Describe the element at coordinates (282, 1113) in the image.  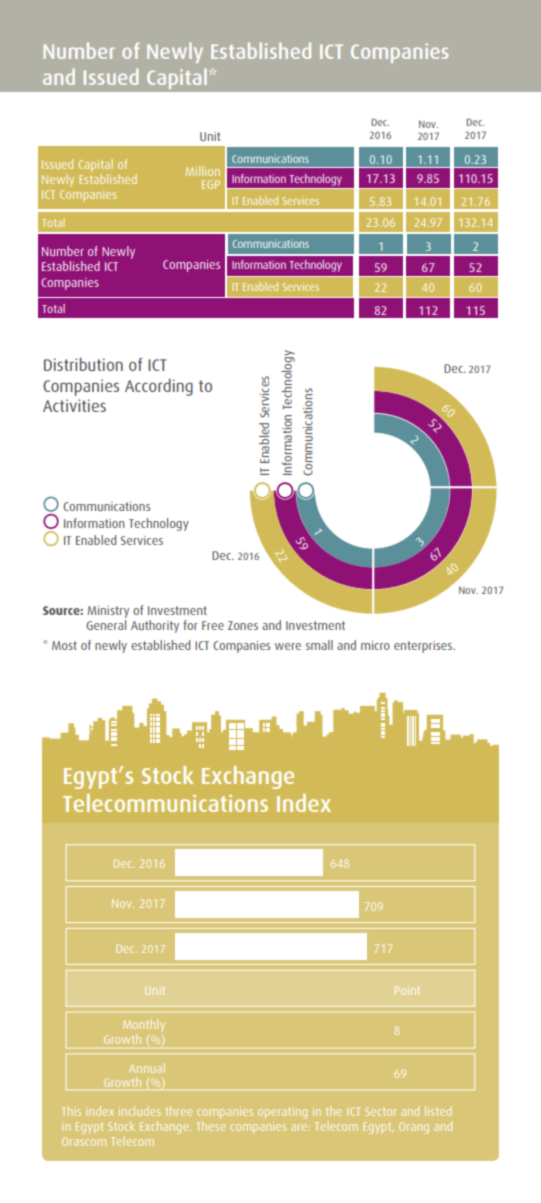
I see `operating` at that location.
